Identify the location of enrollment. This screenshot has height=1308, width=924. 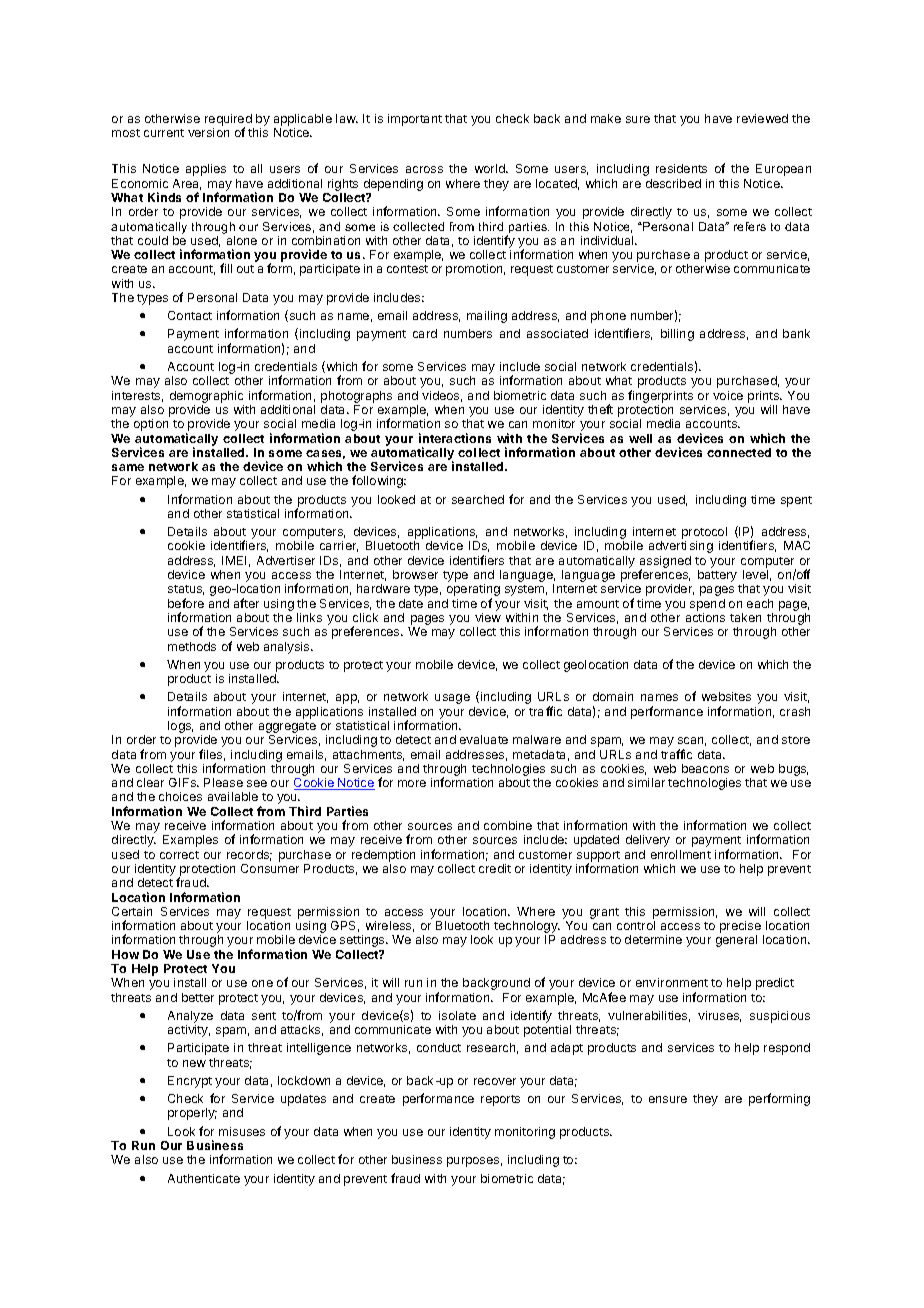
(681, 854).
